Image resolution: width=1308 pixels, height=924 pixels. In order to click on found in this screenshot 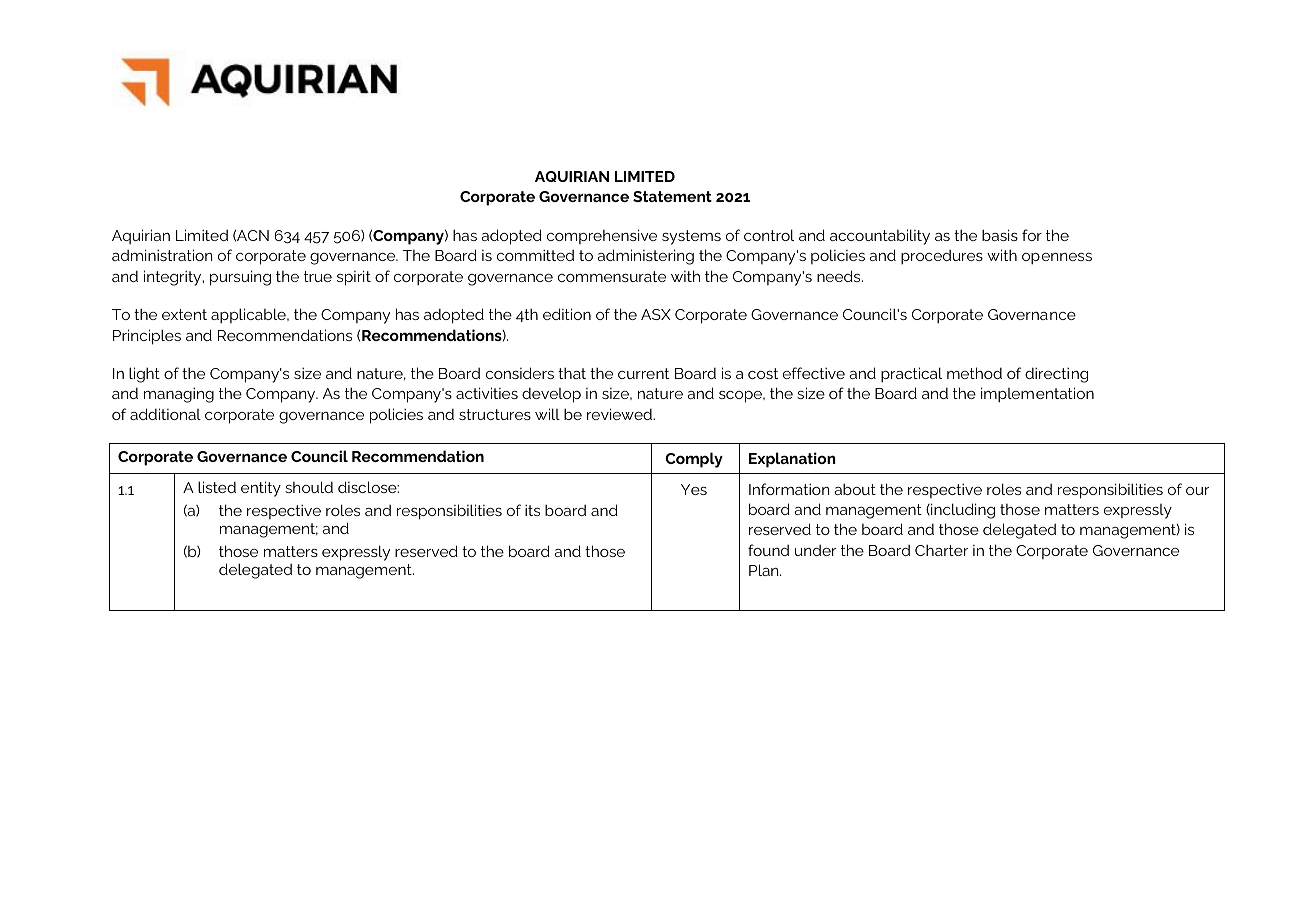, I will do `click(768, 550)`.
